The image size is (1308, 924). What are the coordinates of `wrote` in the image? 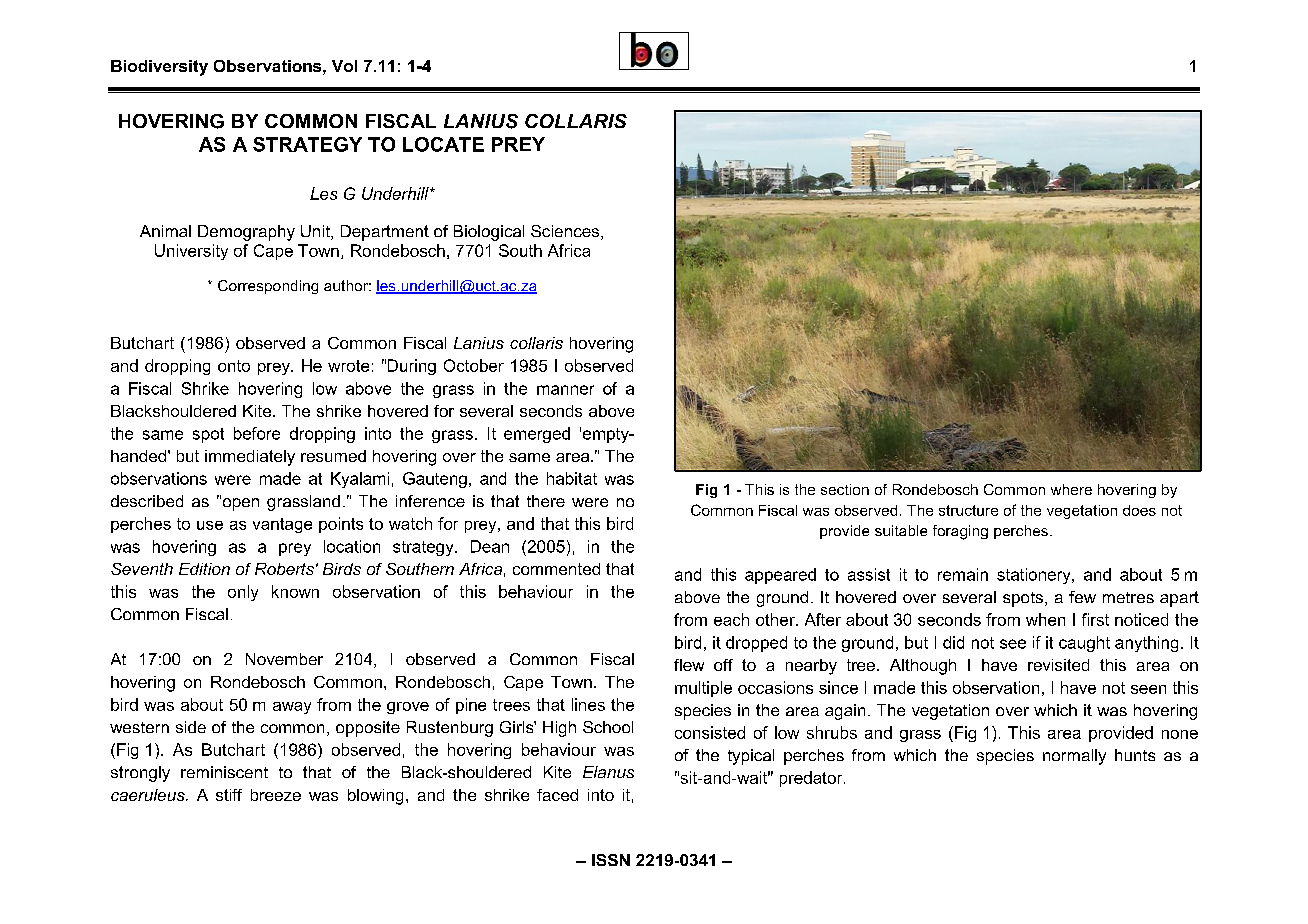 It's located at (348, 366).
